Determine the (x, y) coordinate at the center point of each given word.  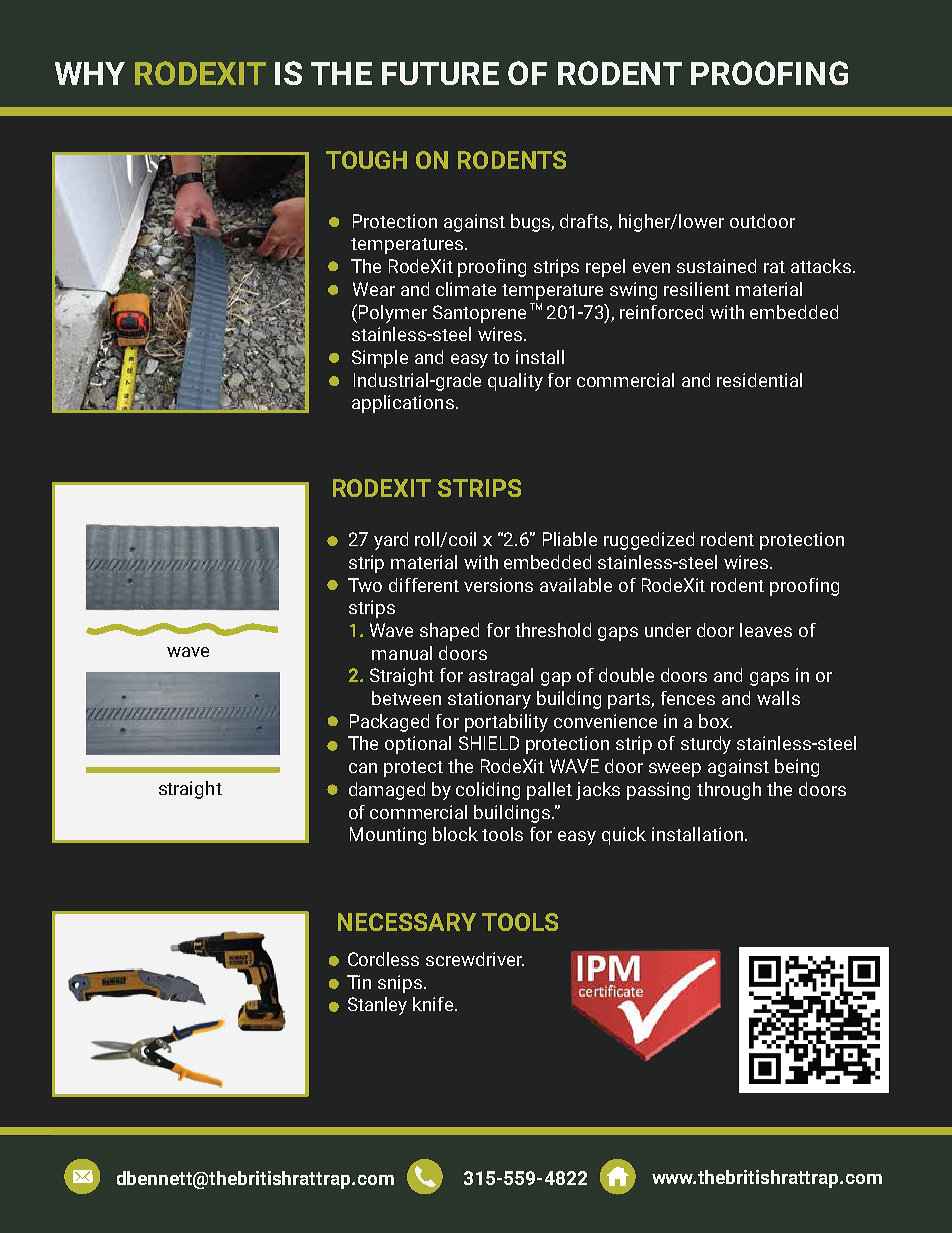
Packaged (389, 723)
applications (403, 404)
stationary (489, 700)
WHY (90, 73)
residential (759, 380)
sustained (716, 266)
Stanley (377, 1006)
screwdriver (475, 959)
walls (778, 698)
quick (624, 836)
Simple (380, 359)
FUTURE (440, 73)
